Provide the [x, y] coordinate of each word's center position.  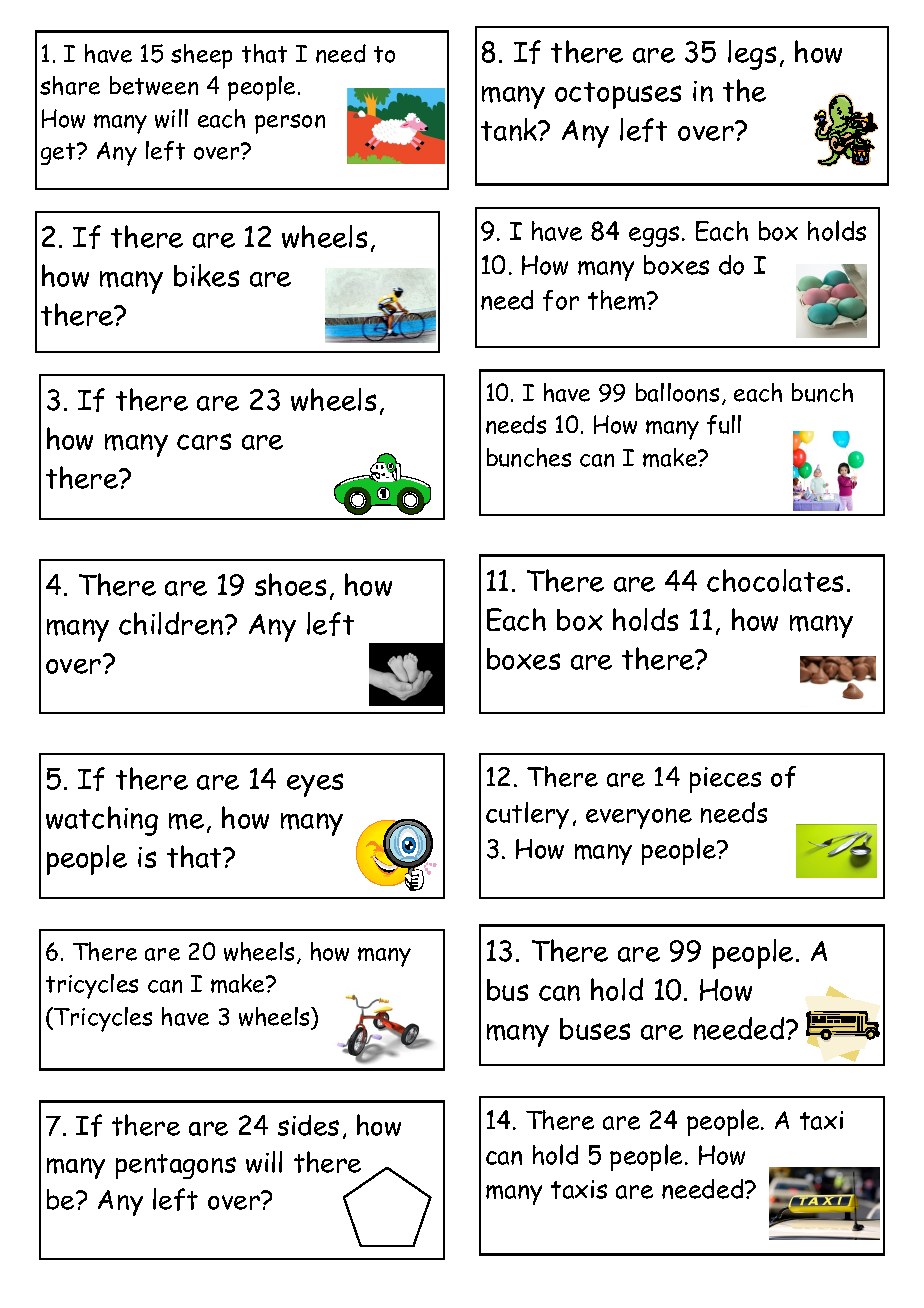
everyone [639, 818]
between [154, 85]
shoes [290, 584]
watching [102, 821]
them [618, 300]
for [561, 300]
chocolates [775, 580]
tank [510, 129]
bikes [206, 275]
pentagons [176, 1166]
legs [752, 55]
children [172, 623]
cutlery [527, 815]
